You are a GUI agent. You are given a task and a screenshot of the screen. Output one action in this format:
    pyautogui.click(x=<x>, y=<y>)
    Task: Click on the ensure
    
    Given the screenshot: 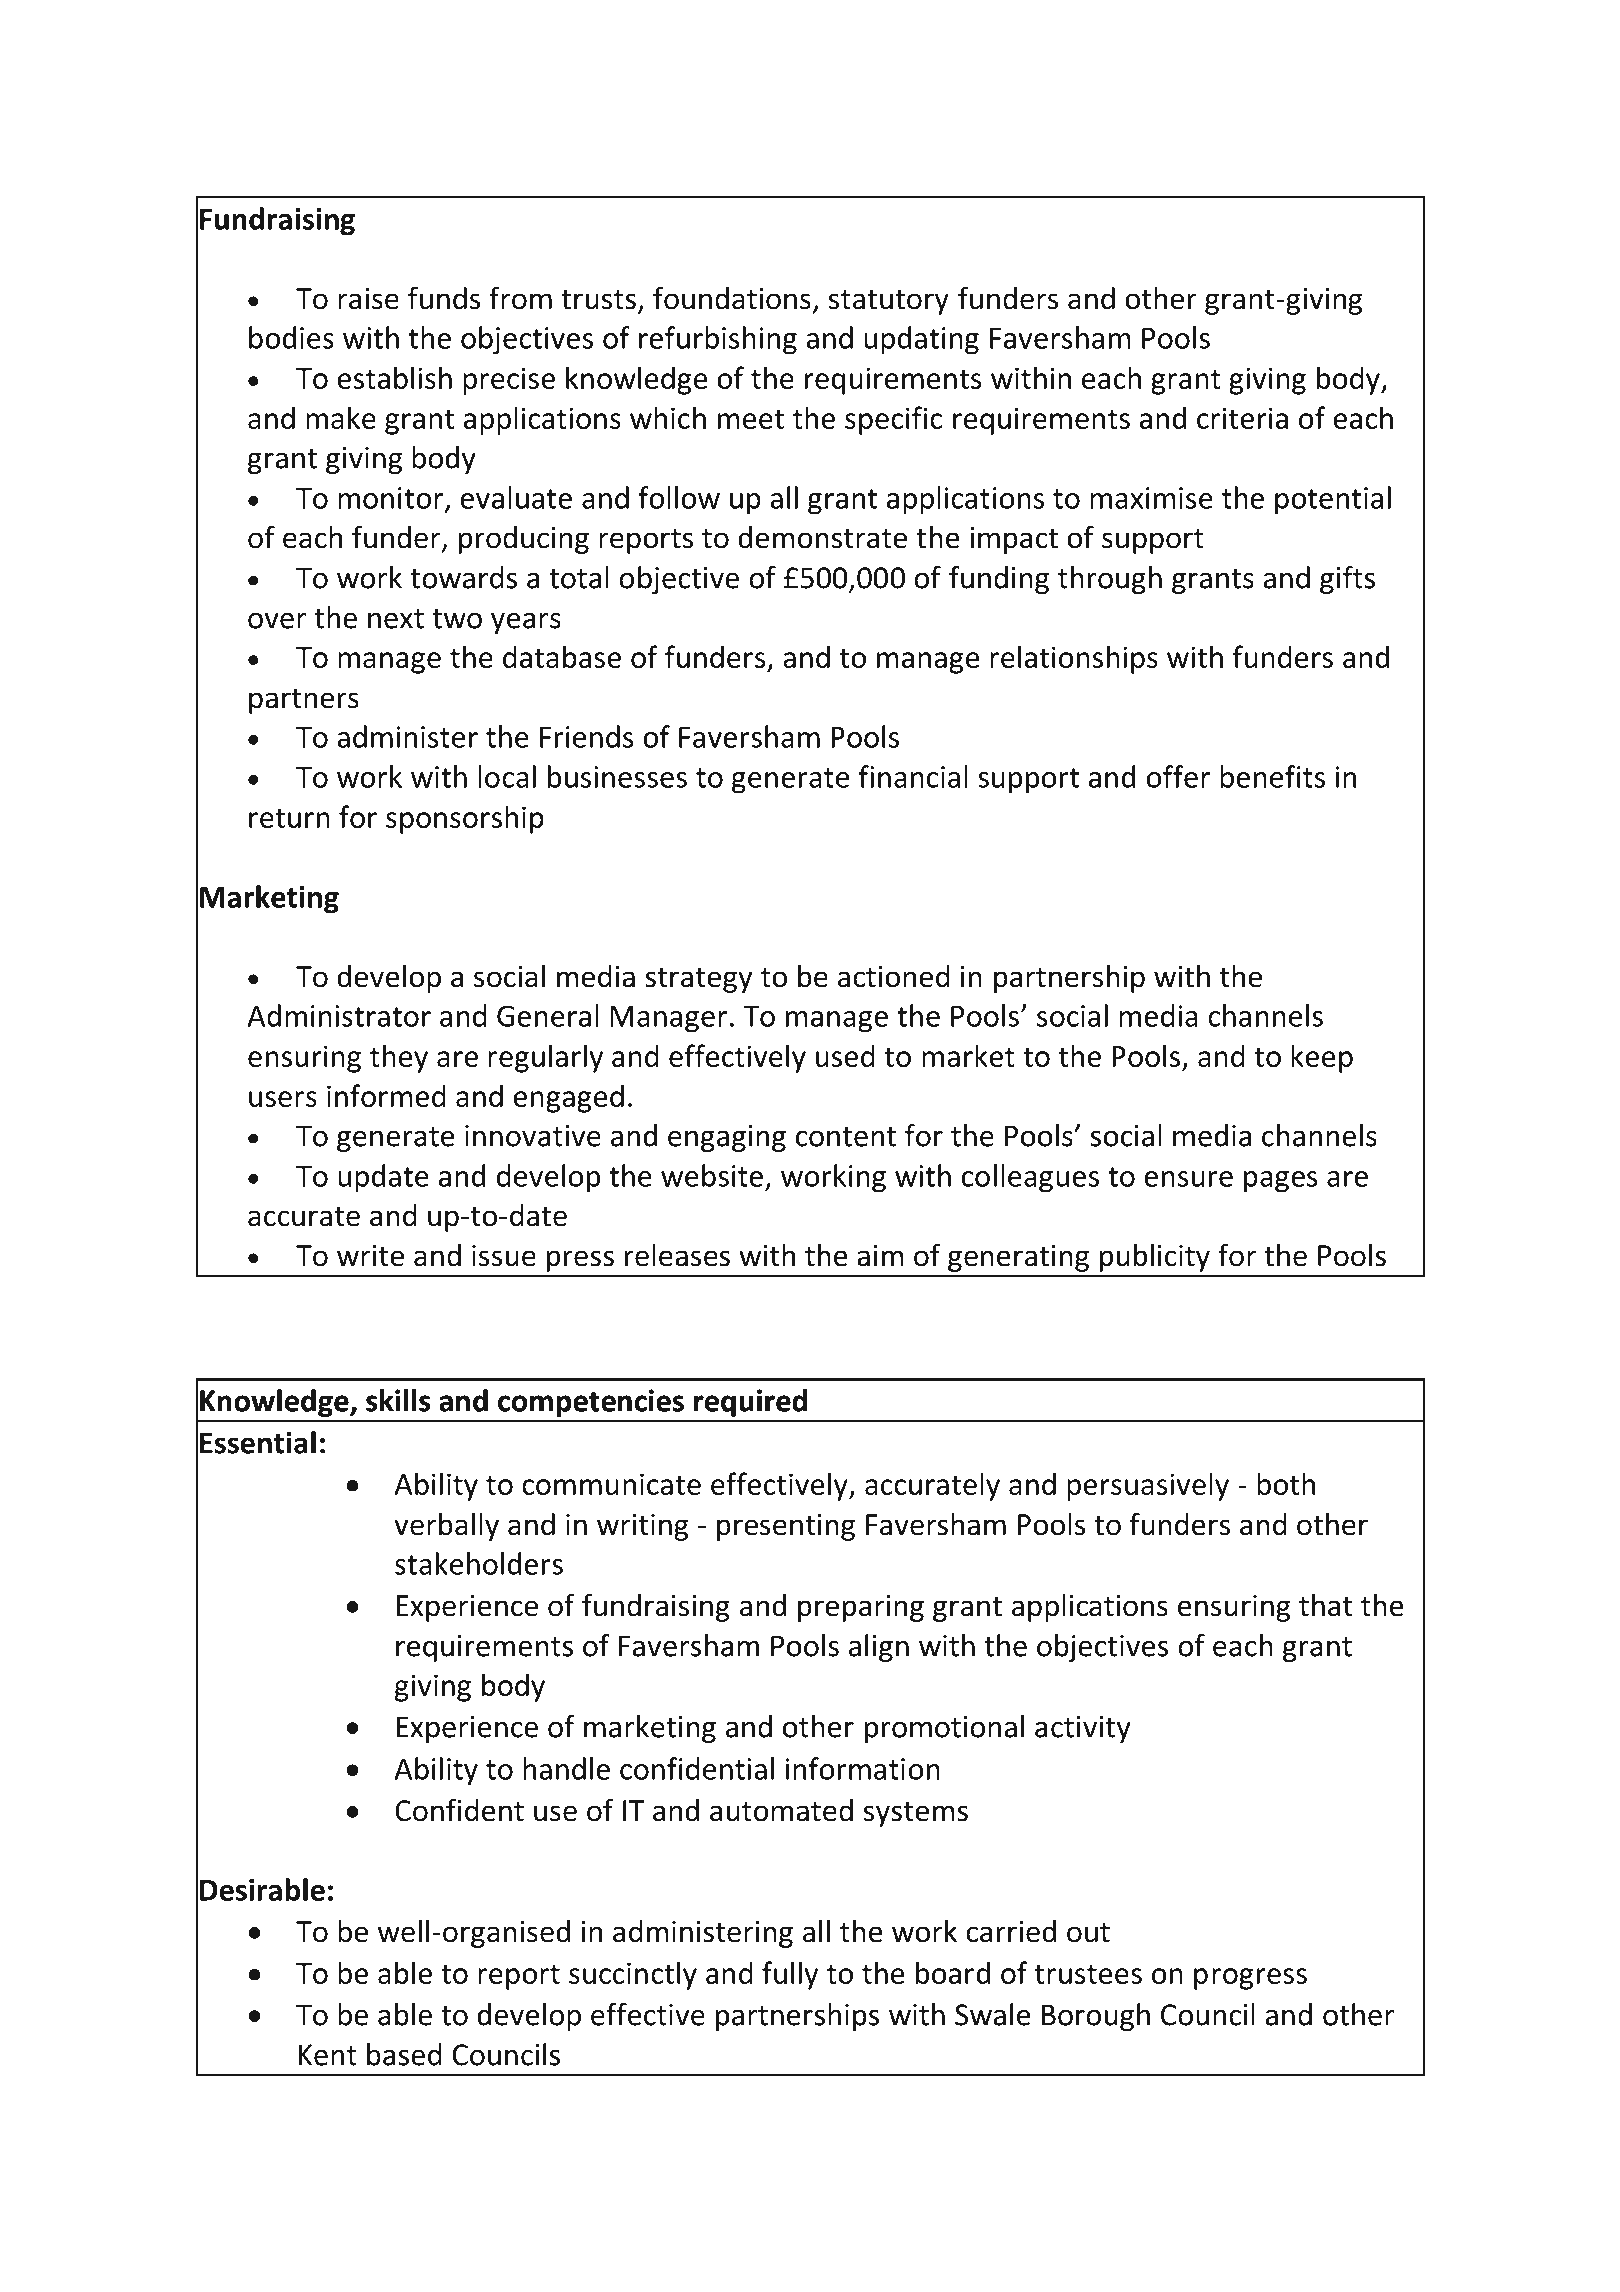 What is the action you would take?
    pyautogui.click(x=1188, y=1179)
